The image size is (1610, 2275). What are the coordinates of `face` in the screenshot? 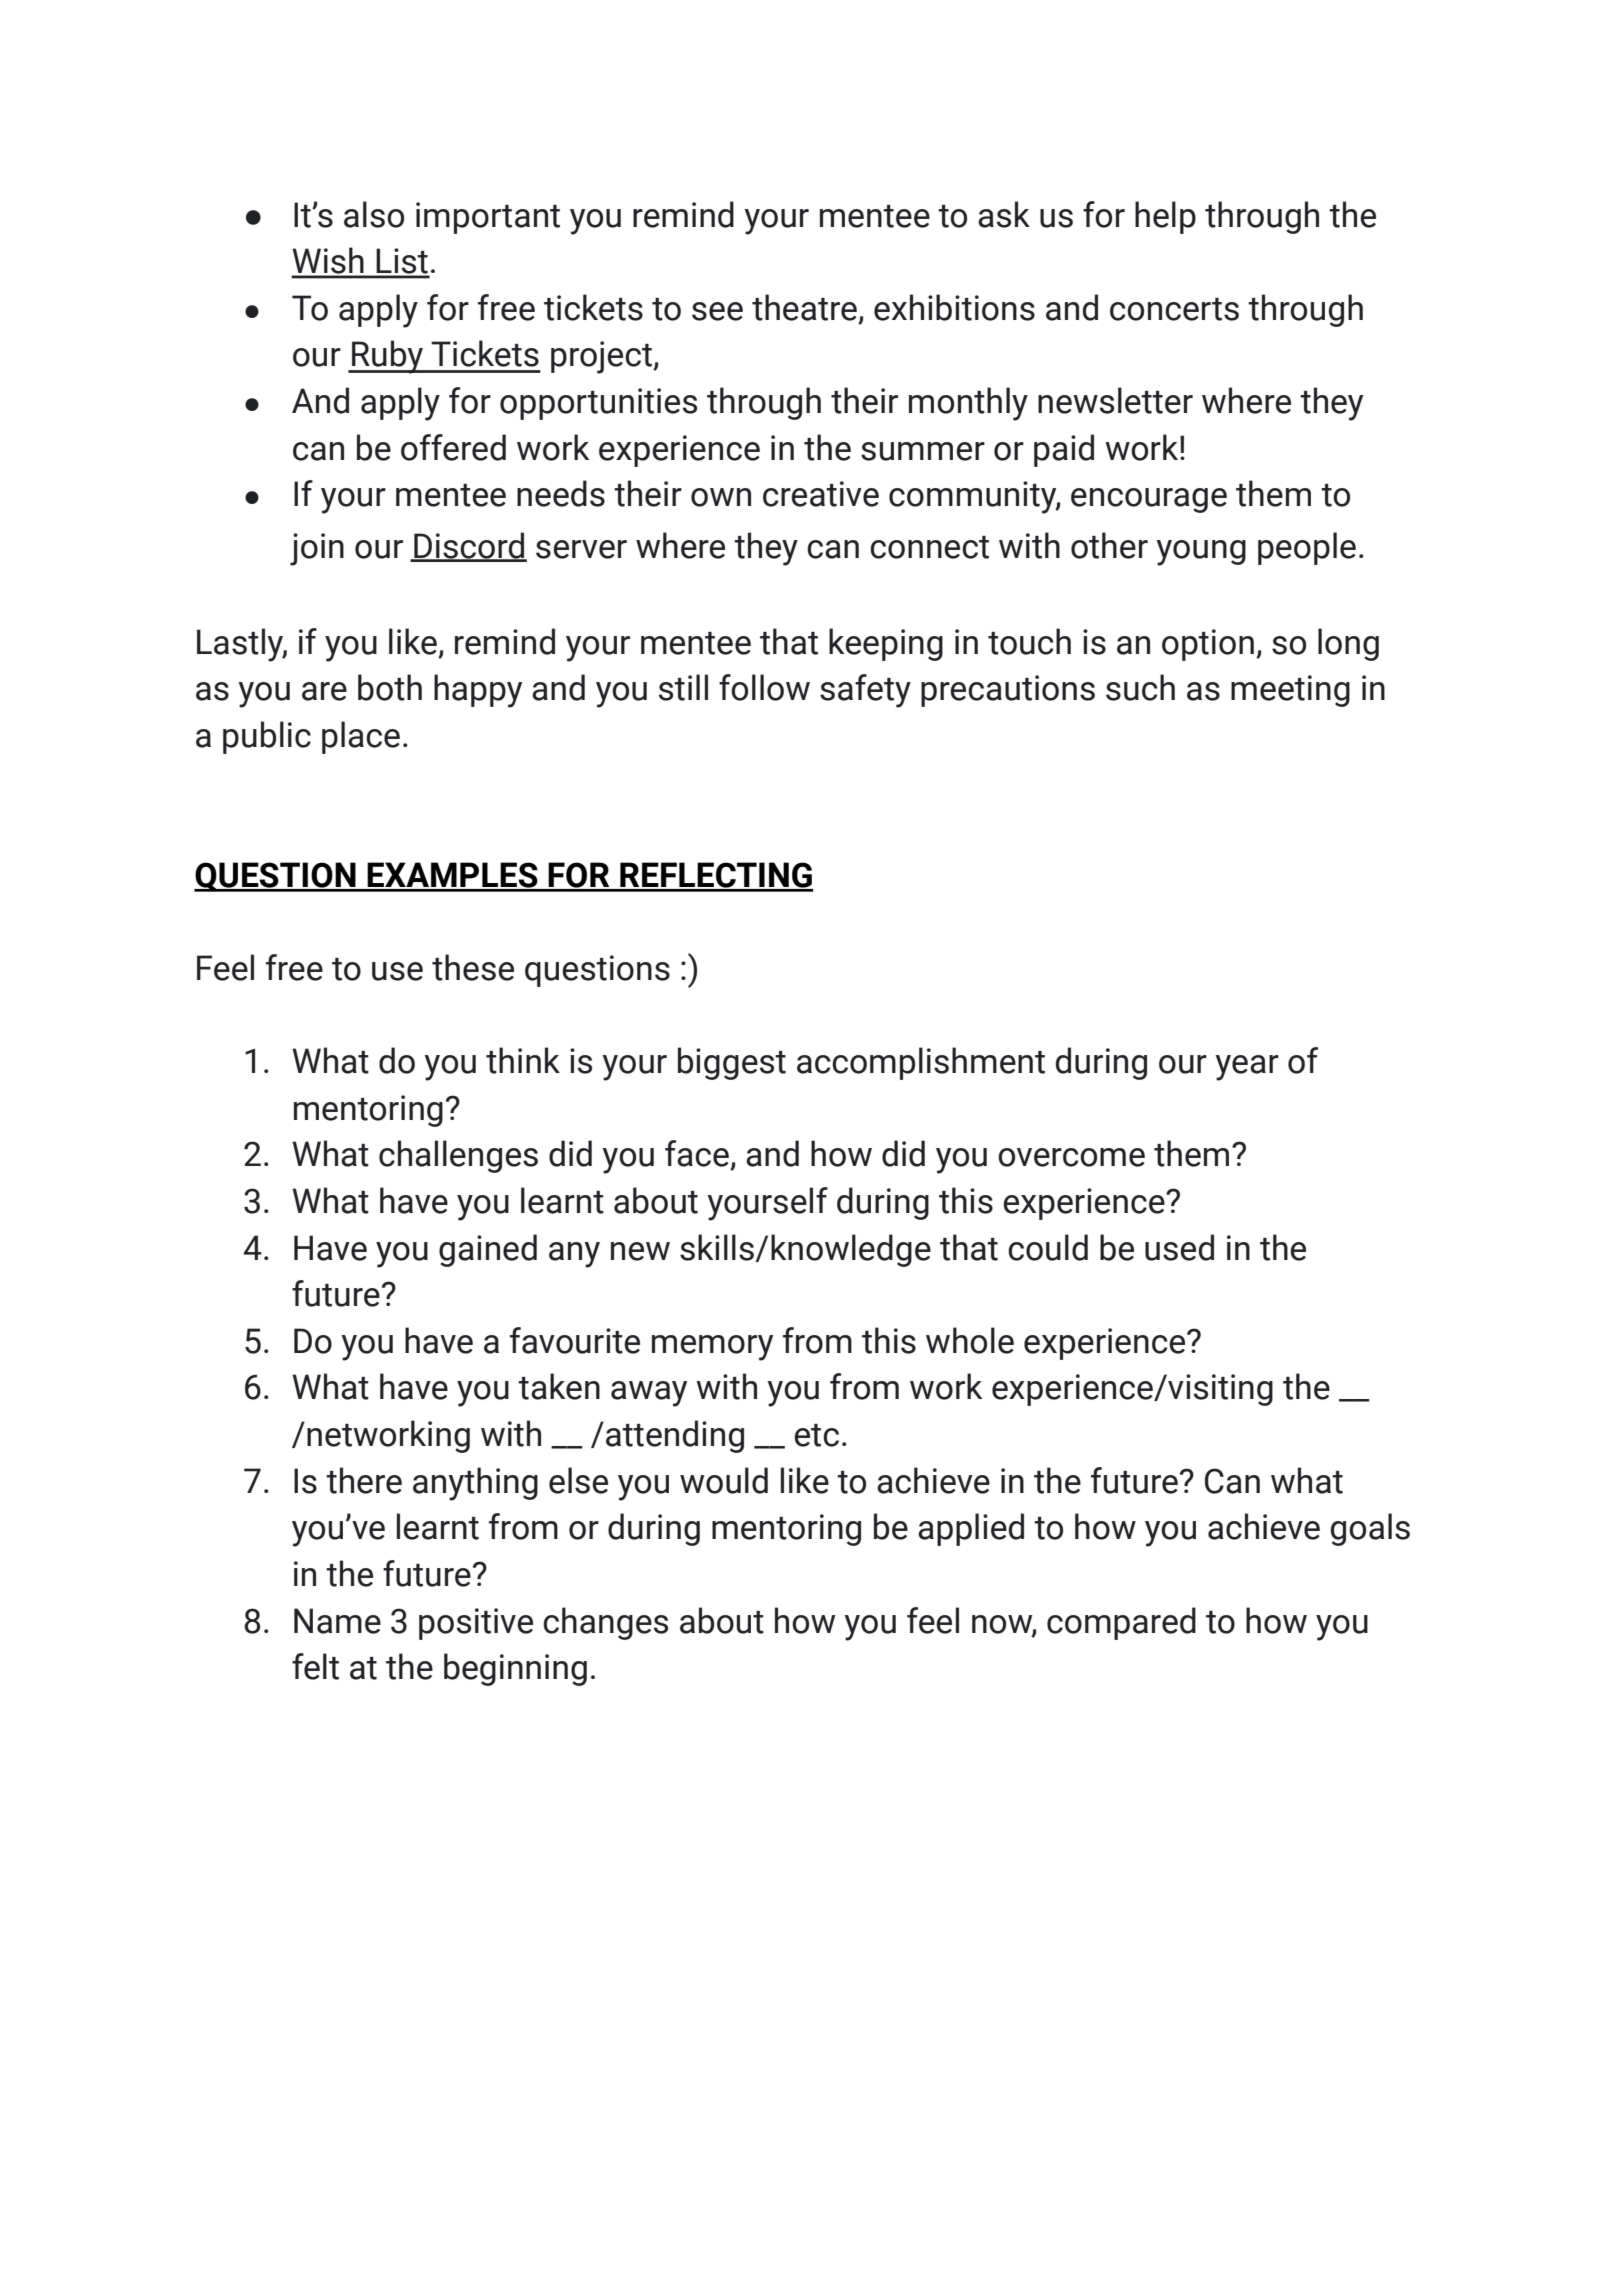 It's located at (697, 1153).
